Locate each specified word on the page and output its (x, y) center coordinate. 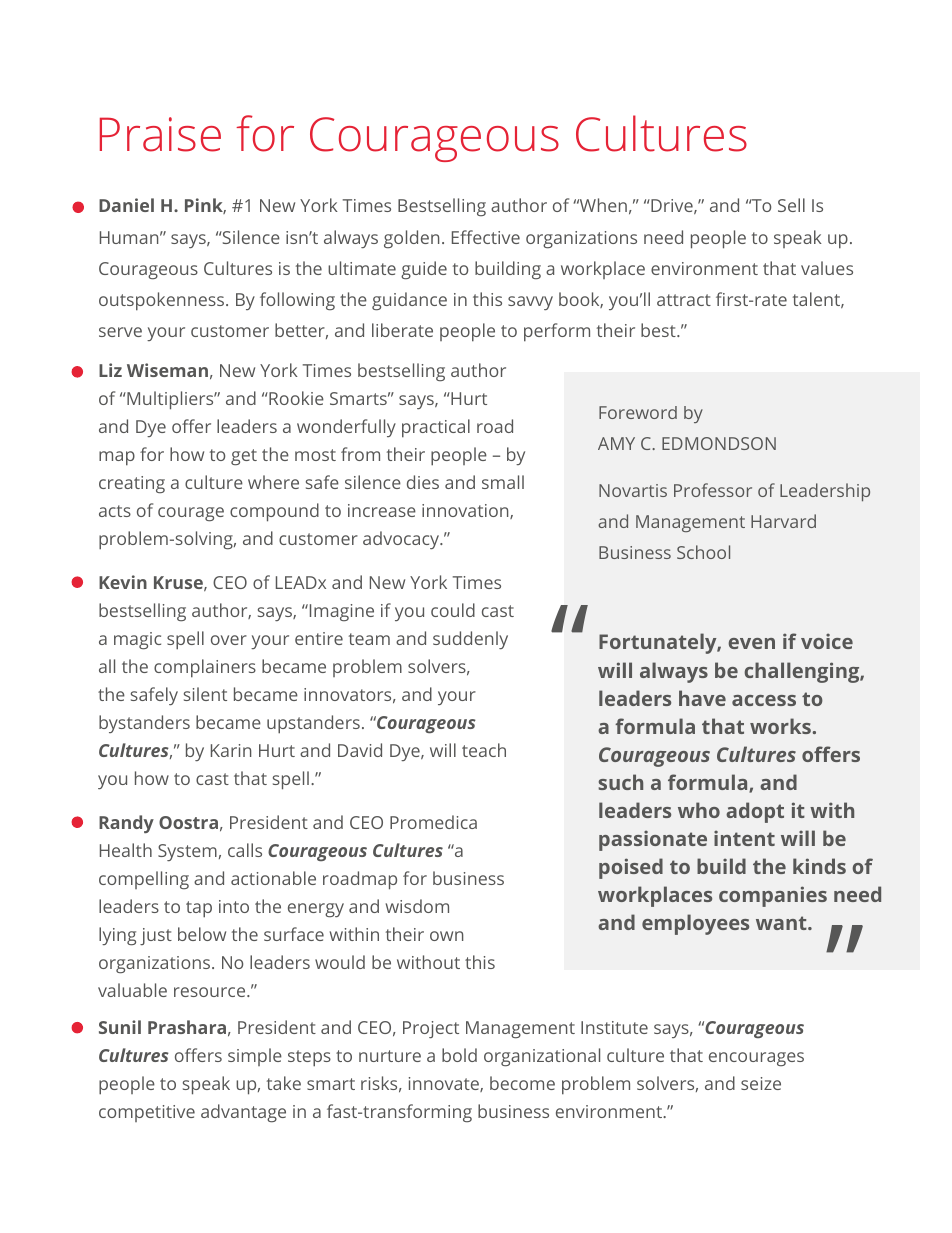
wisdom (417, 906)
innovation (466, 511)
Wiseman (167, 370)
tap (199, 909)
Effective (486, 237)
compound (274, 512)
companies (773, 896)
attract (684, 300)
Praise (160, 134)
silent (205, 694)
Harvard (783, 521)
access (764, 700)
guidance (409, 301)
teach (484, 750)
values (827, 268)
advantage (243, 1113)
